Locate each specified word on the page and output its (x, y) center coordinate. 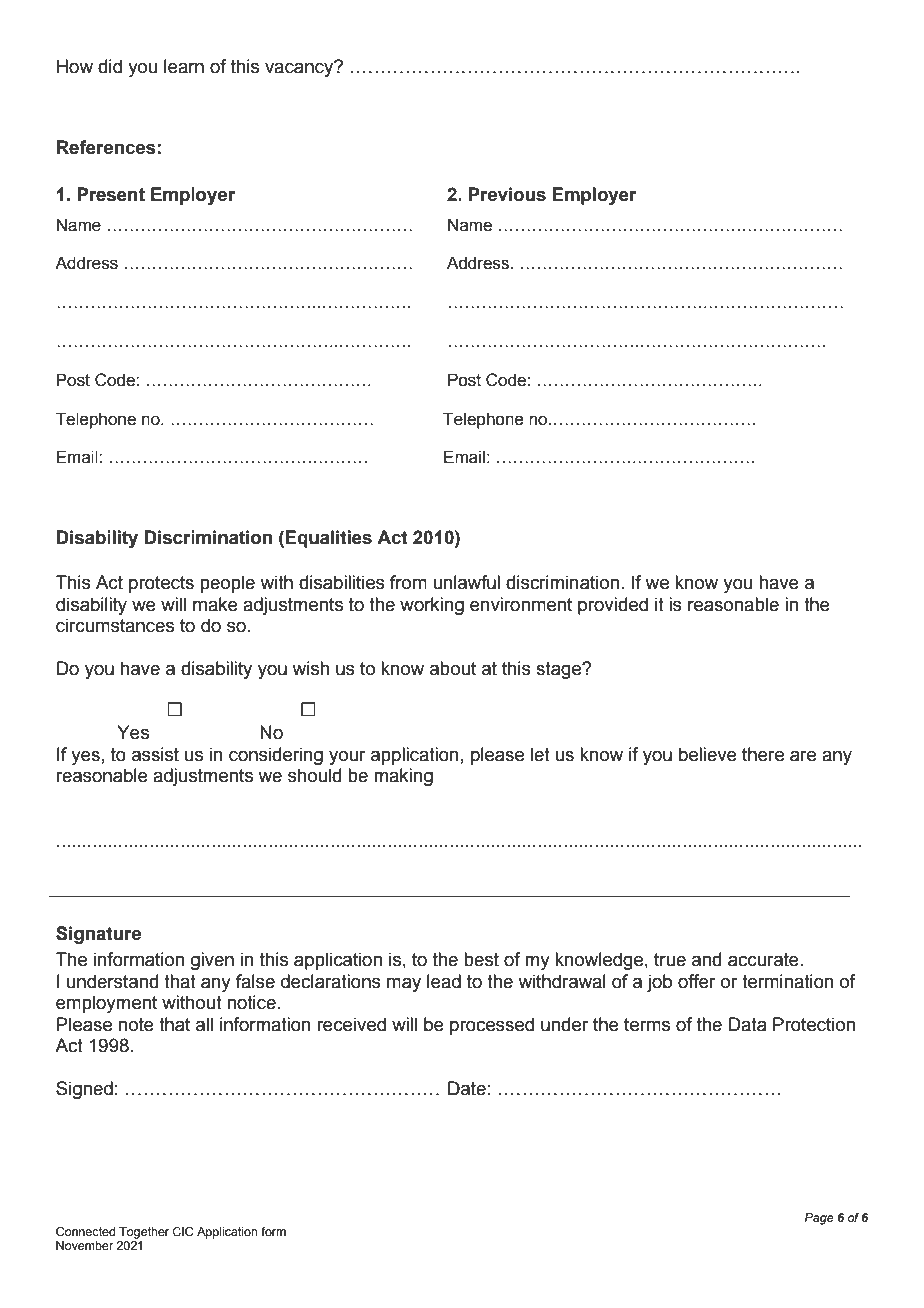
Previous (507, 194)
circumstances (115, 625)
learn (184, 66)
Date (467, 1088)
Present (111, 194)
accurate (764, 960)
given (212, 961)
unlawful (466, 582)
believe (708, 754)
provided (613, 606)
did (110, 66)
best (481, 959)
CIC (183, 1231)
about (453, 668)
